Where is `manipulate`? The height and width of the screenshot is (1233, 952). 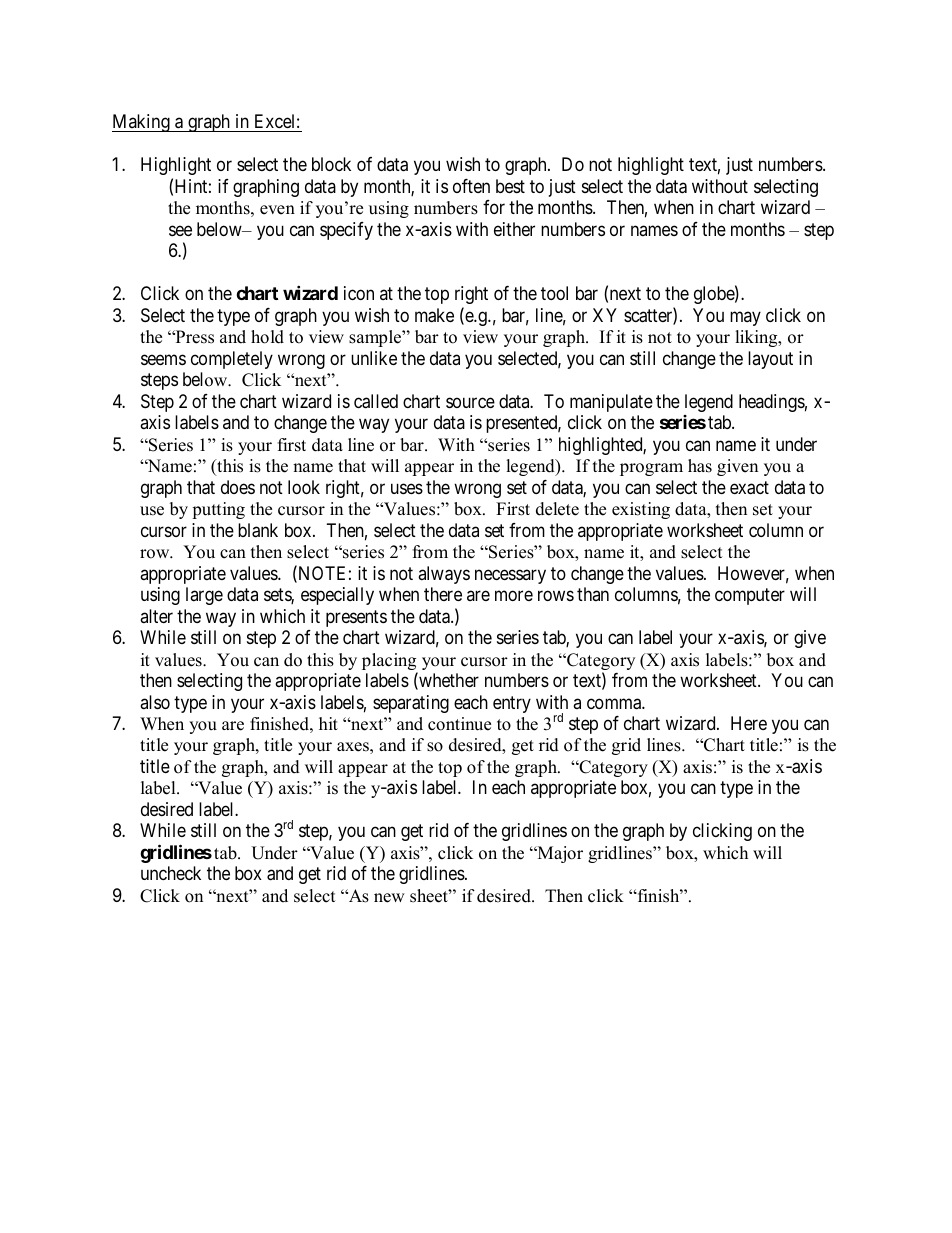
manipulate is located at coordinates (611, 403).
